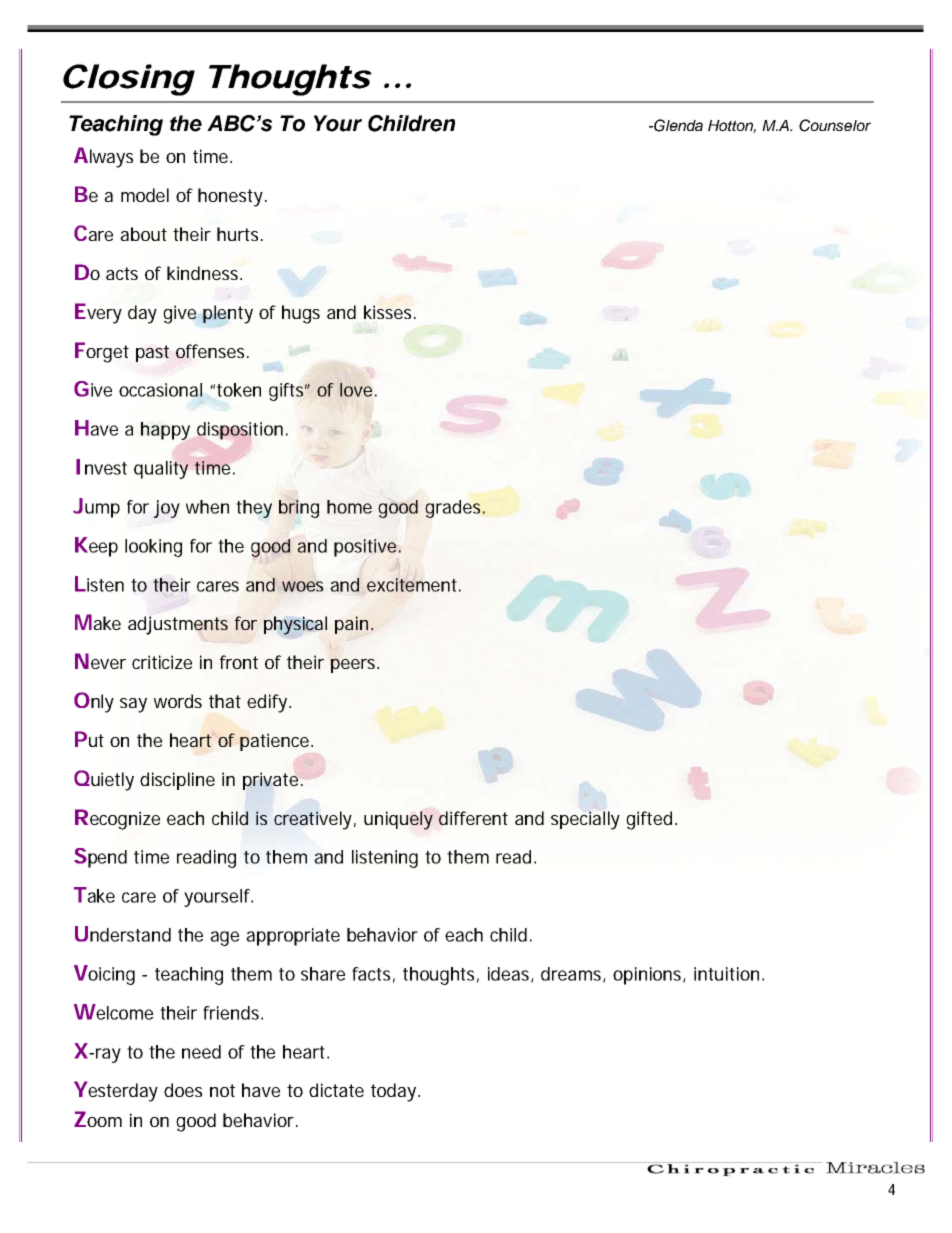 This screenshot has width=952, height=1233. I want to click on adjustments, so click(178, 625).
